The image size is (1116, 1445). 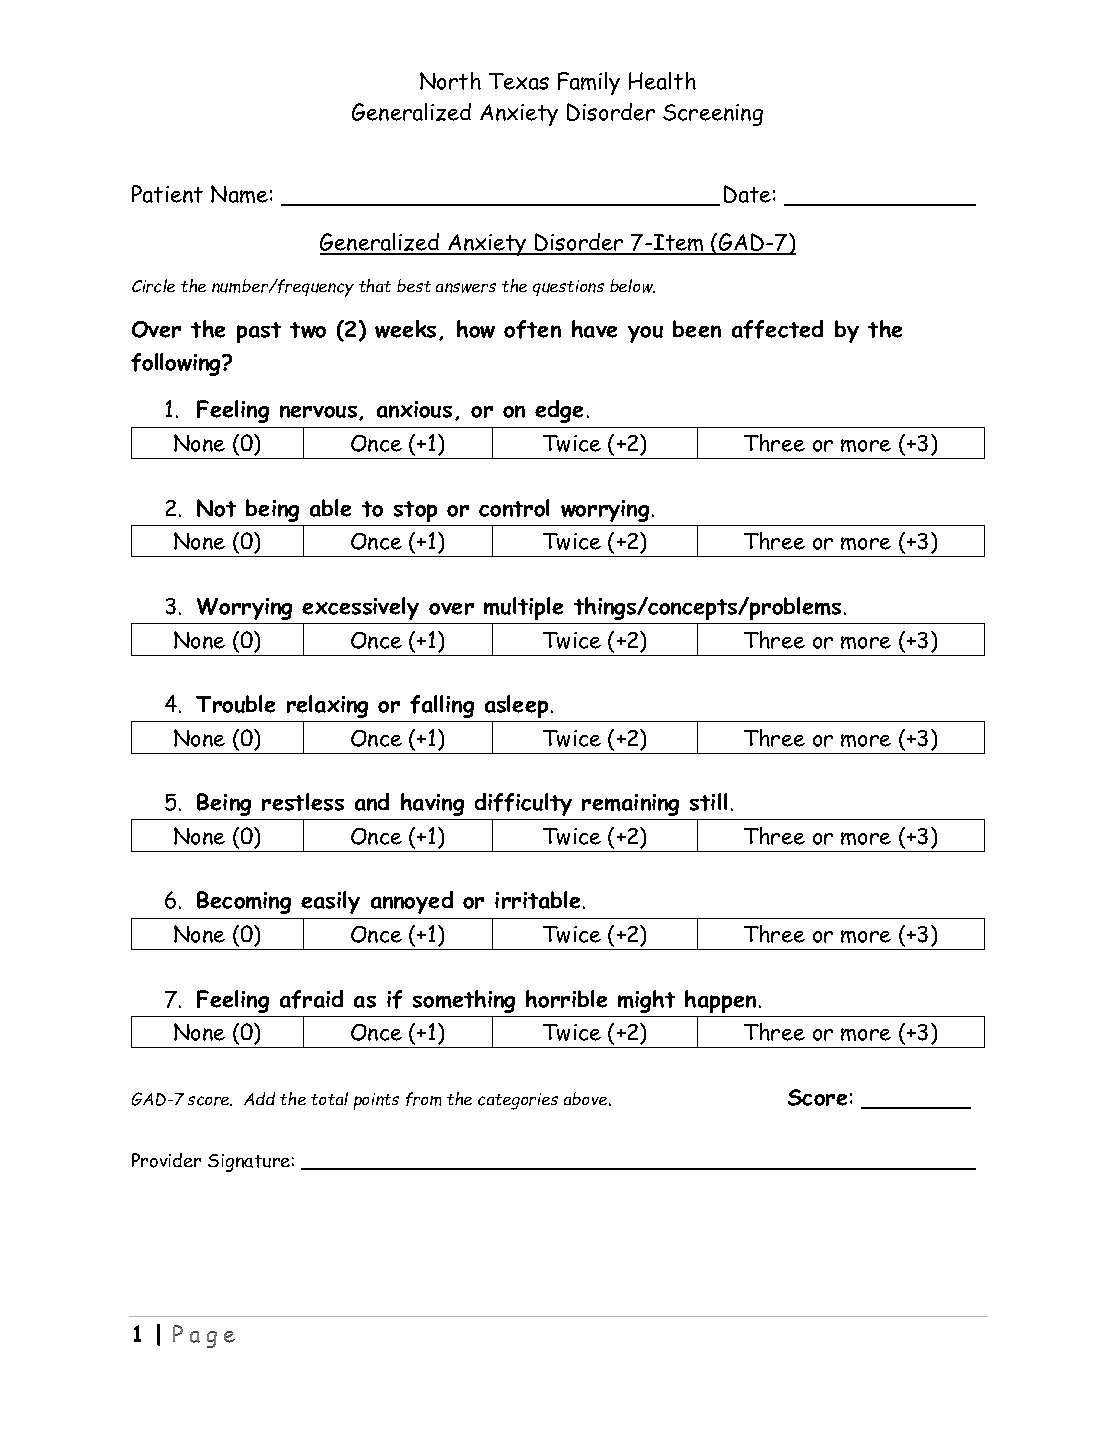 What do you see at coordinates (235, 704) in the screenshot?
I see `Trouble` at bounding box center [235, 704].
